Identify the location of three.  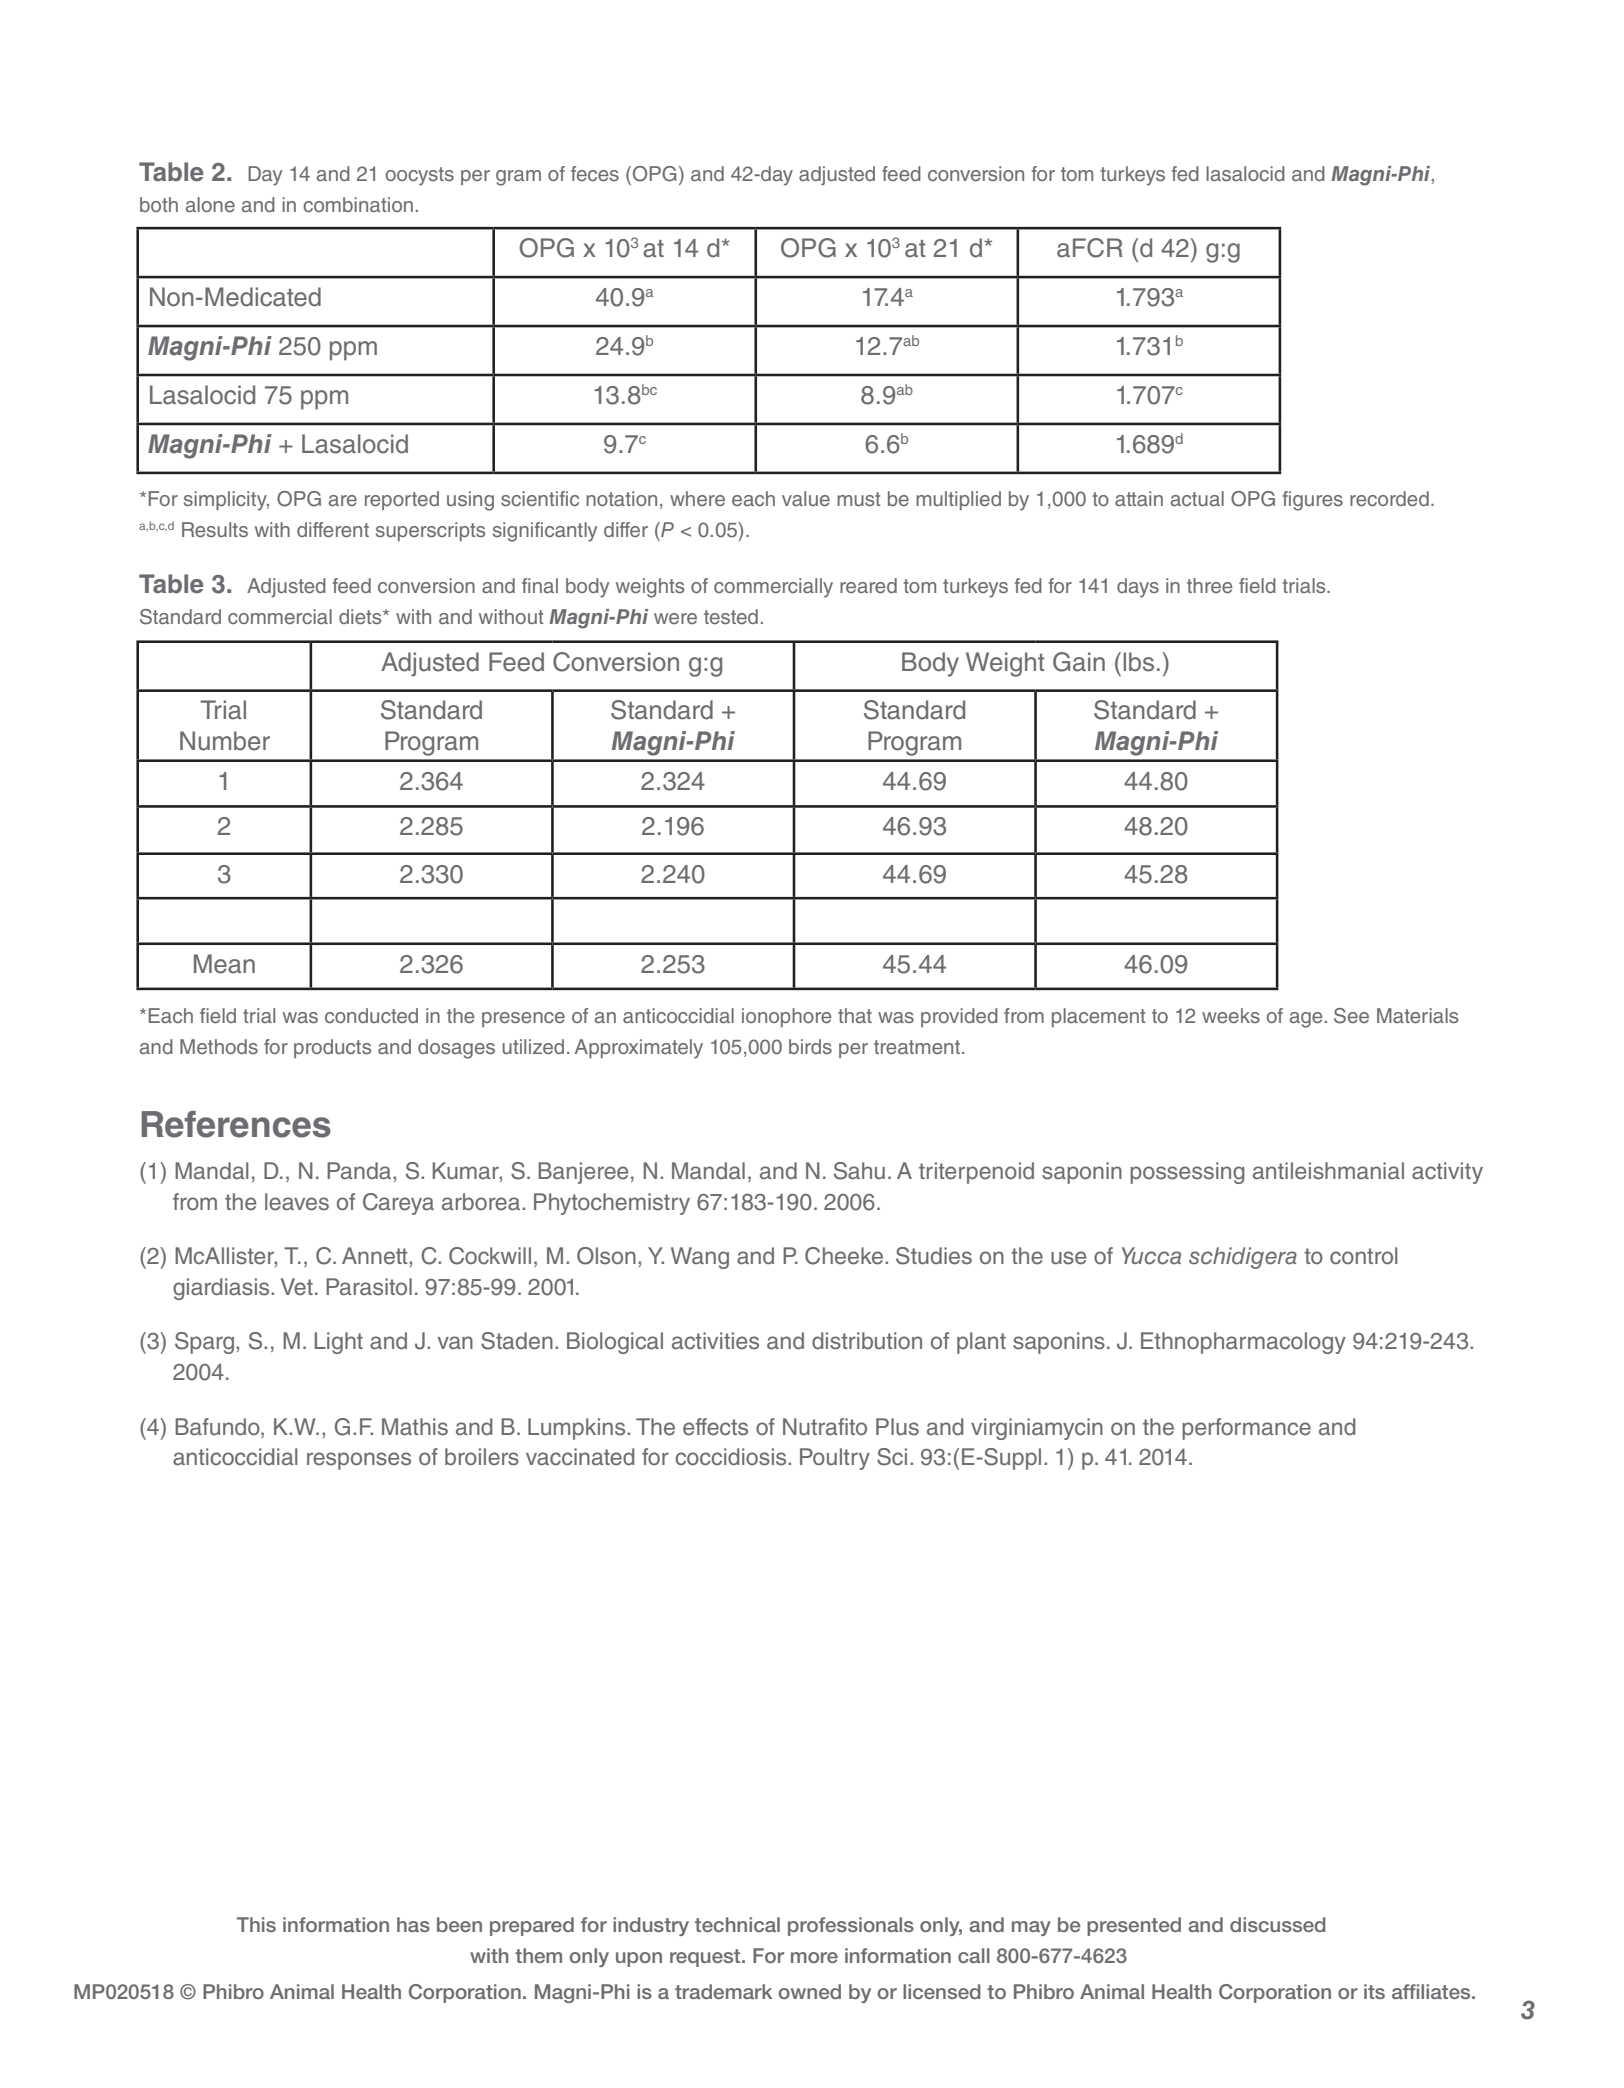
(1210, 585).
